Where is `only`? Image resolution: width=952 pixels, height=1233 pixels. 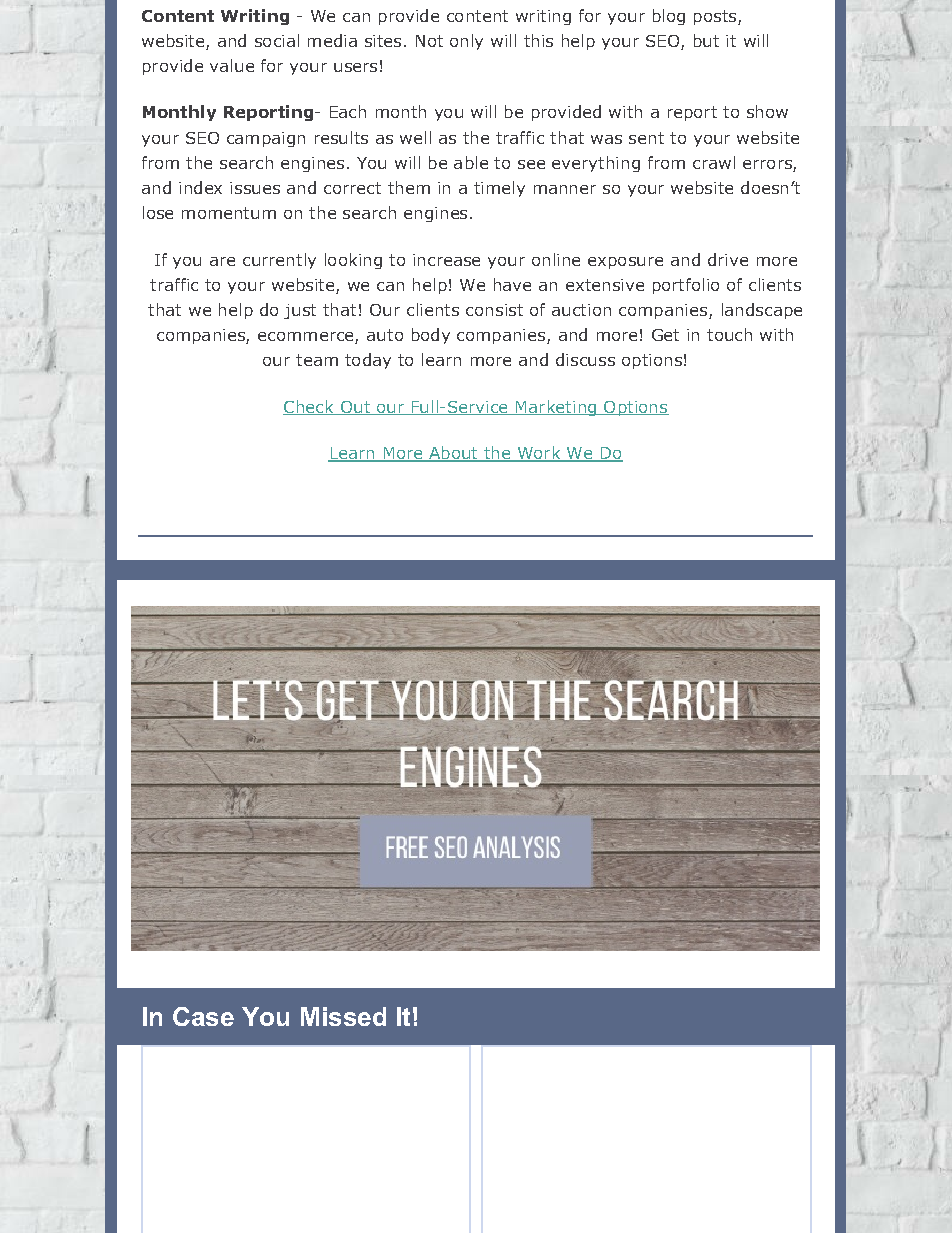 only is located at coordinates (466, 42).
